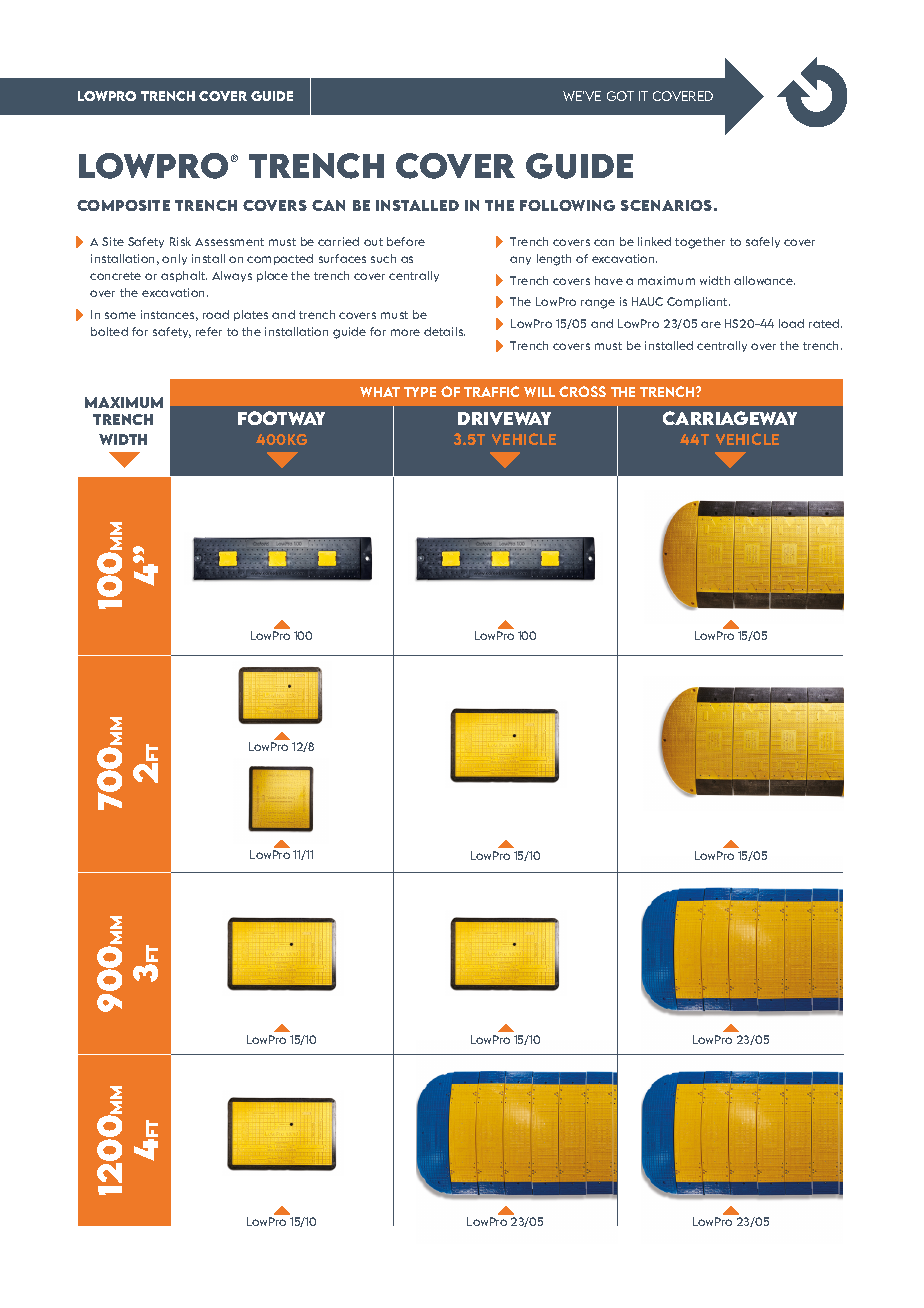 This document has height=1308, width=924. What do you see at coordinates (620, 96) in the document?
I see `GOT` at bounding box center [620, 96].
